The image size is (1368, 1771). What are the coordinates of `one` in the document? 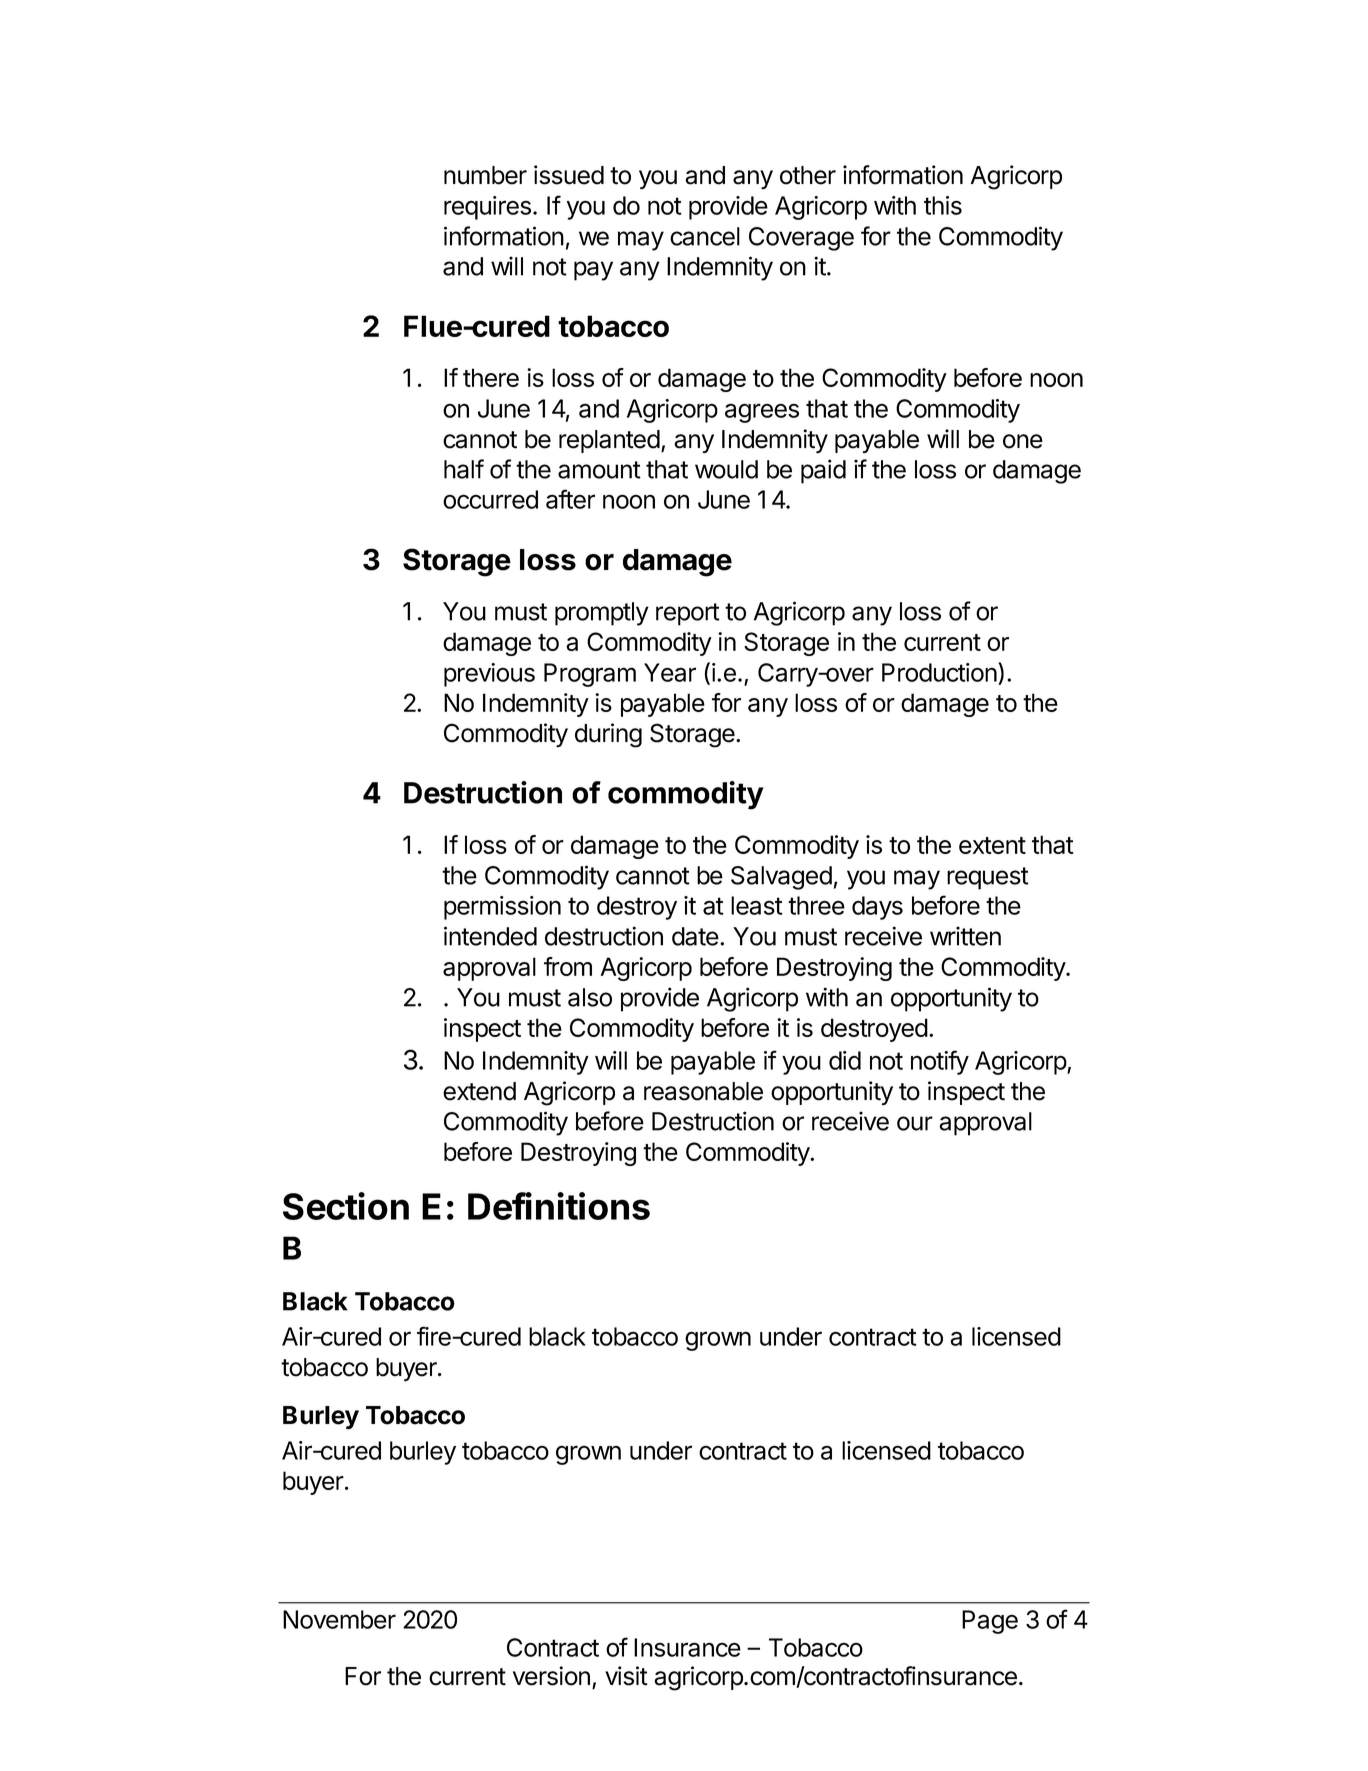 It's located at (1023, 441).
